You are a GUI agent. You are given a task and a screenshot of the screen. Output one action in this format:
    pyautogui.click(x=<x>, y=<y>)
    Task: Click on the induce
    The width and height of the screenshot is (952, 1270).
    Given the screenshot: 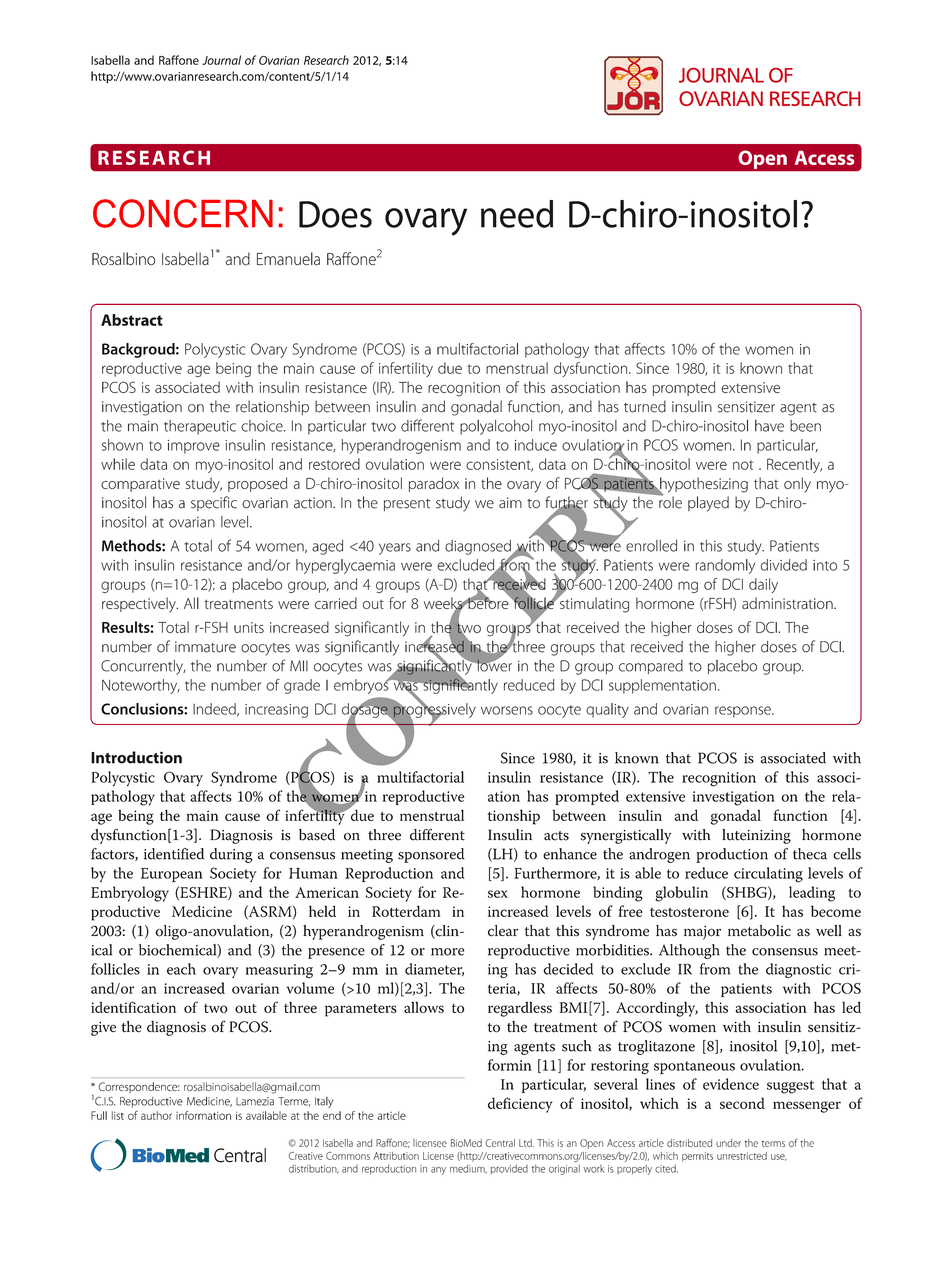 What is the action you would take?
    pyautogui.click(x=536, y=445)
